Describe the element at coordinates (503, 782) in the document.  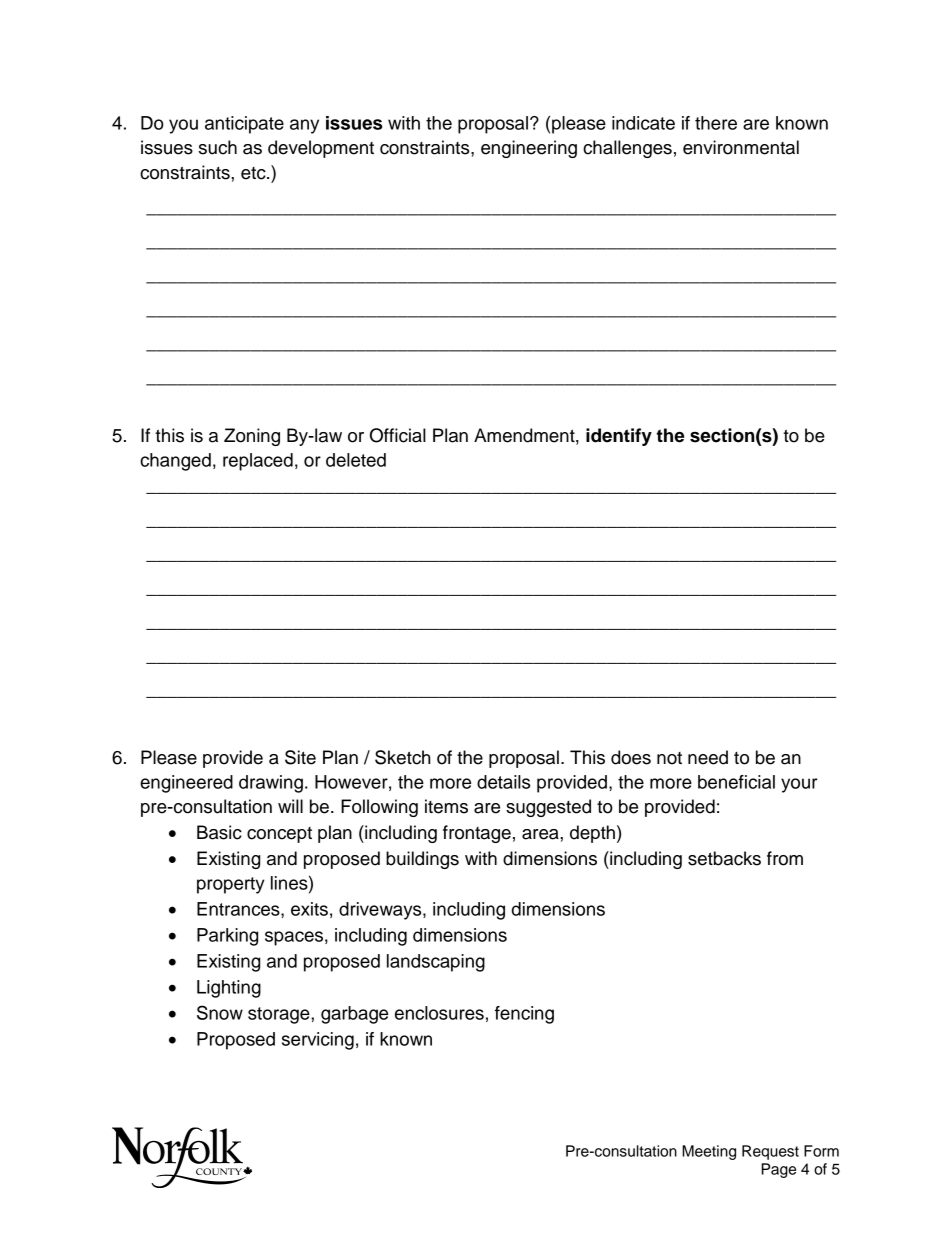
I see `details` at that location.
